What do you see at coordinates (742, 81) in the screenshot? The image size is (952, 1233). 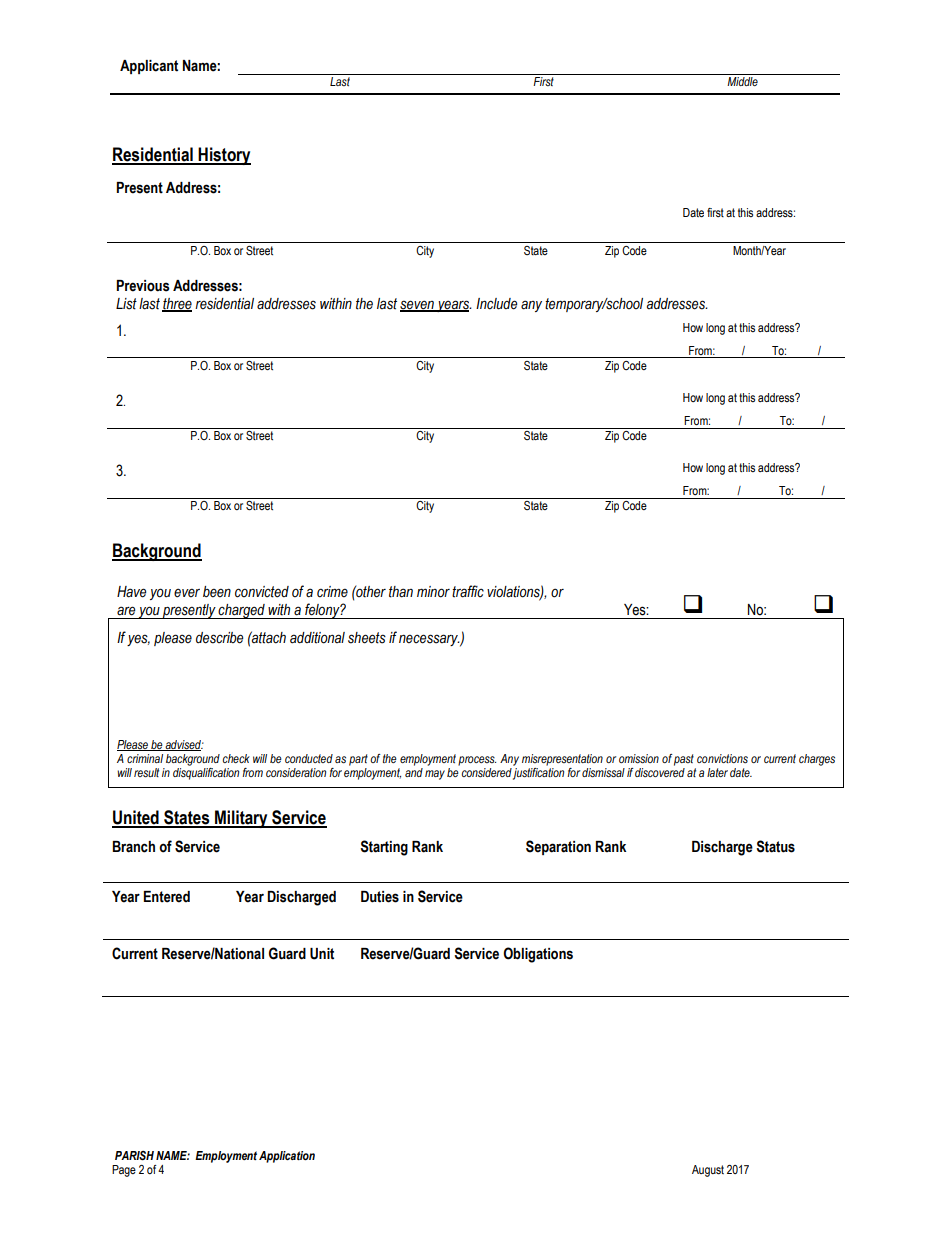 I see `Middle` at bounding box center [742, 81].
